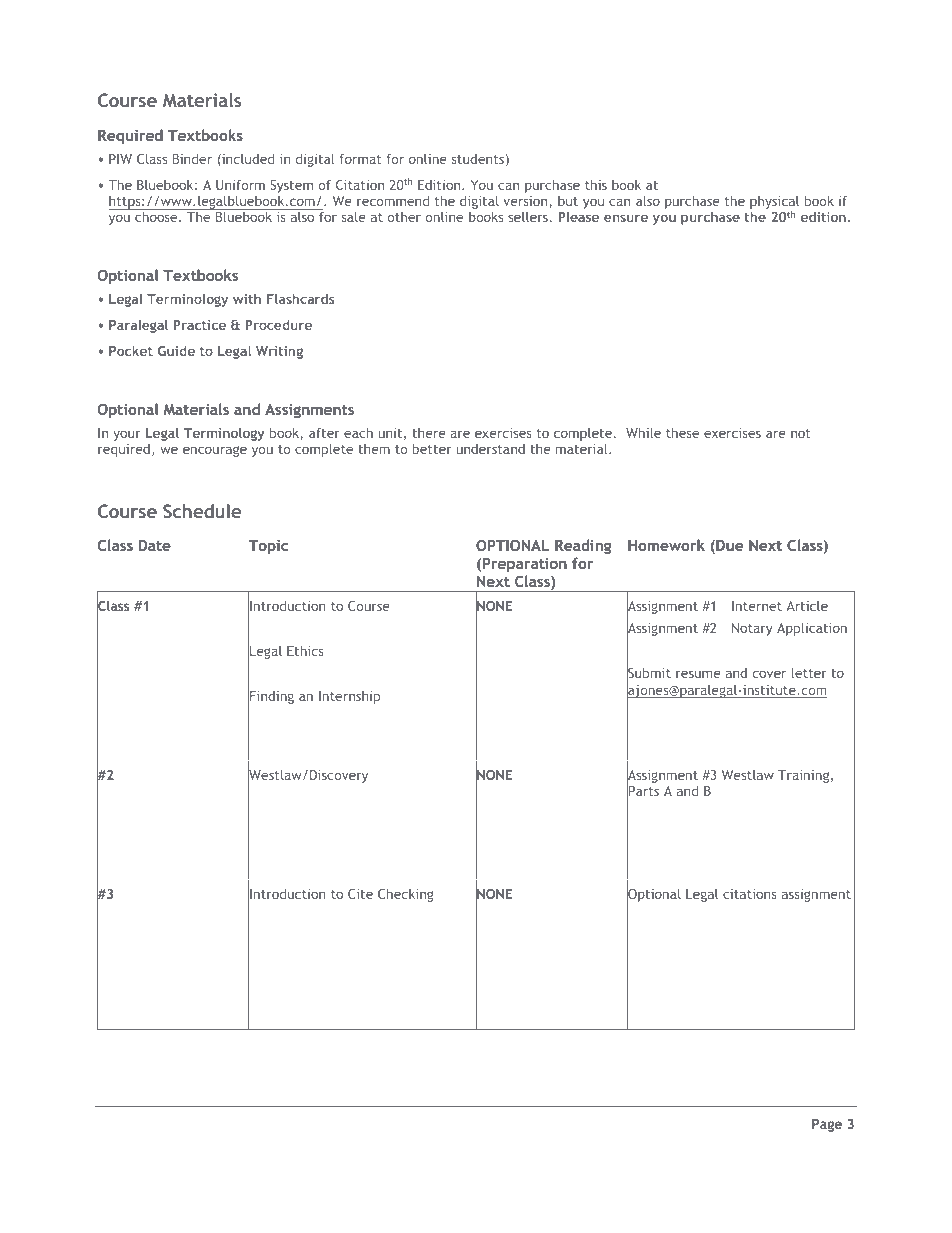 This screenshot has height=1233, width=952. I want to click on Uniform, so click(240, 185).
